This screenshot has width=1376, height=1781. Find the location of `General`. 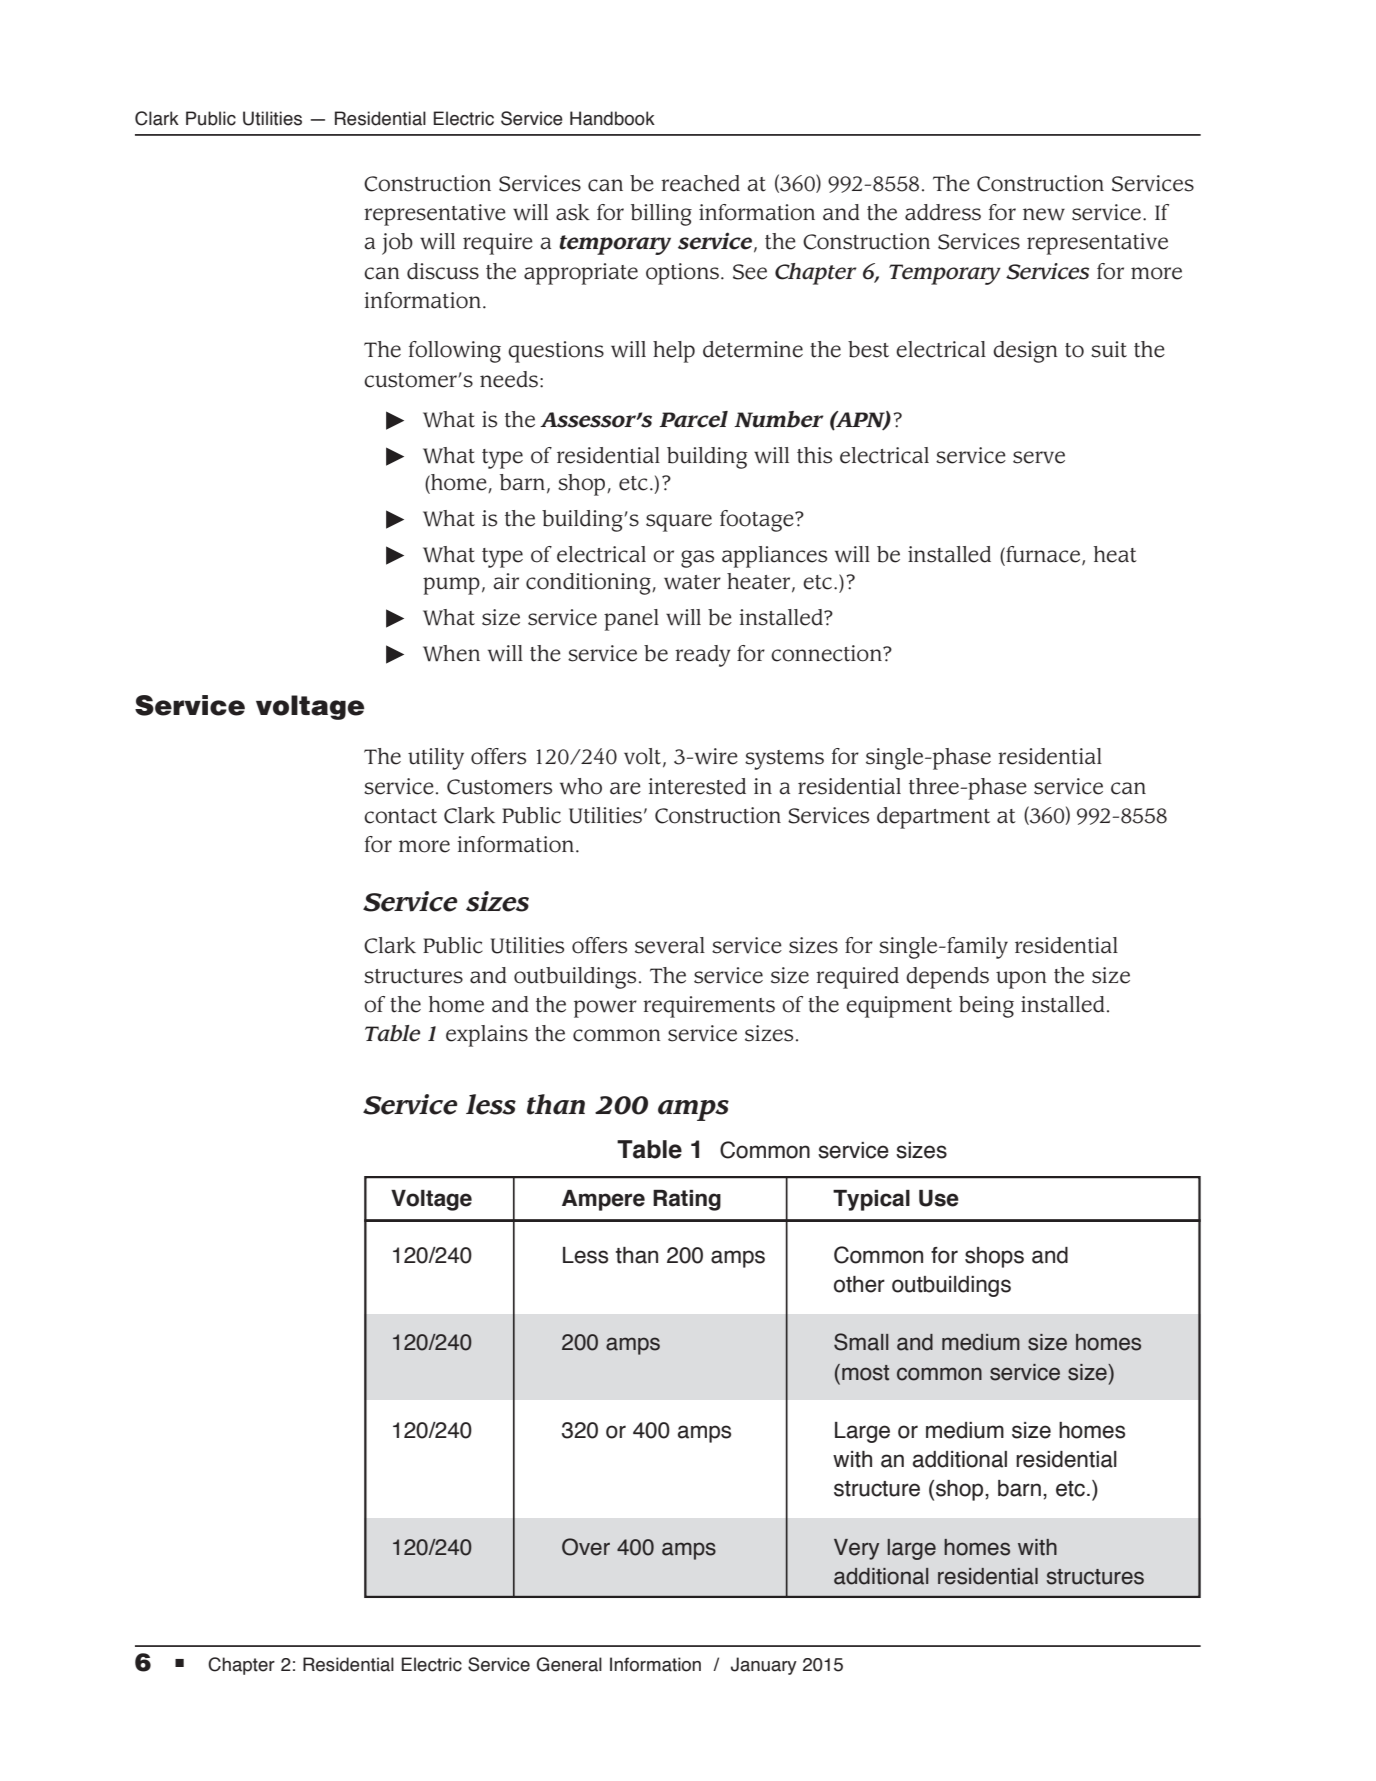

General is located at coordinates (569, 1664).
